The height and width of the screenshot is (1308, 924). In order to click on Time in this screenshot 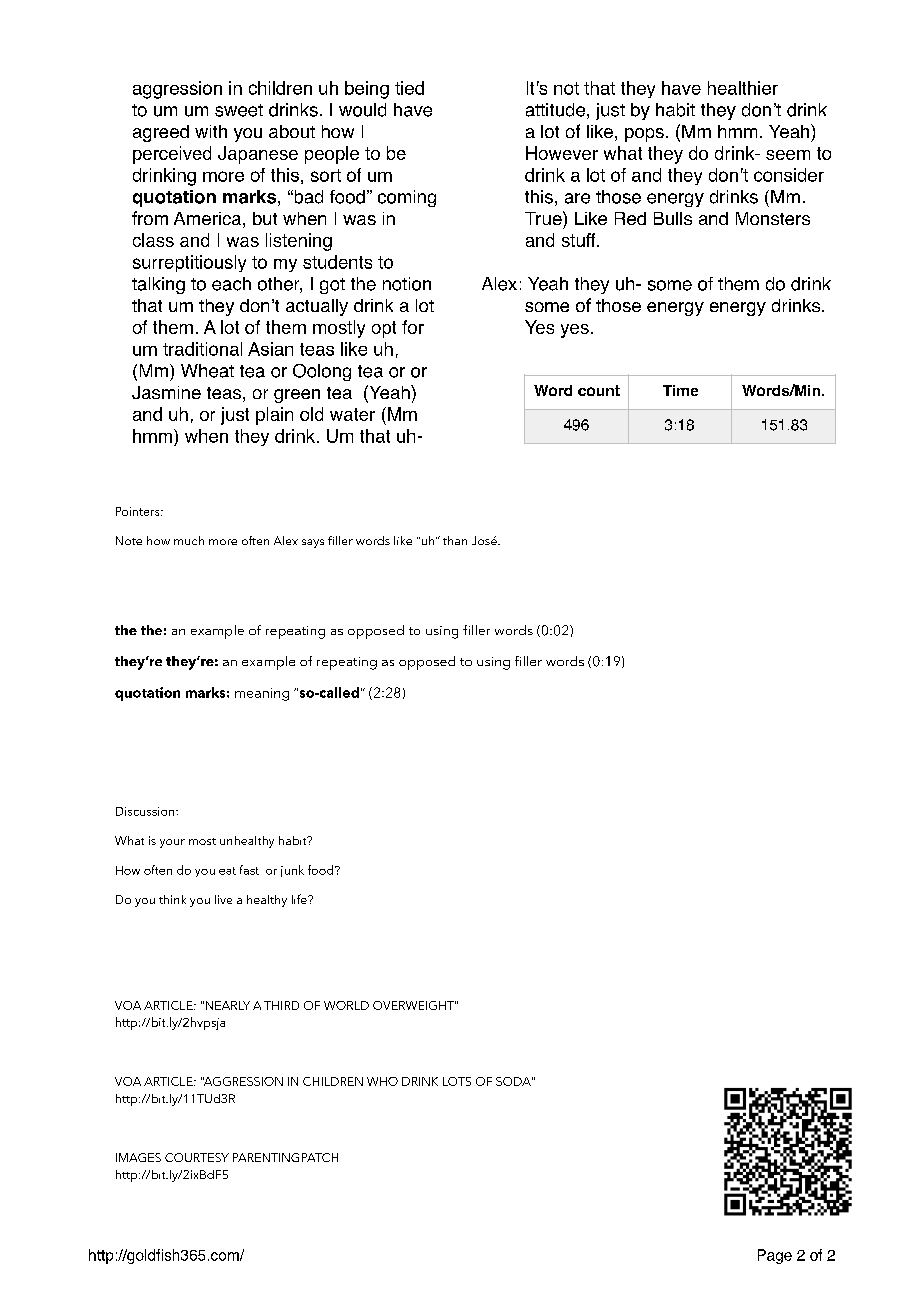, I will do `click(680, 390)`.
